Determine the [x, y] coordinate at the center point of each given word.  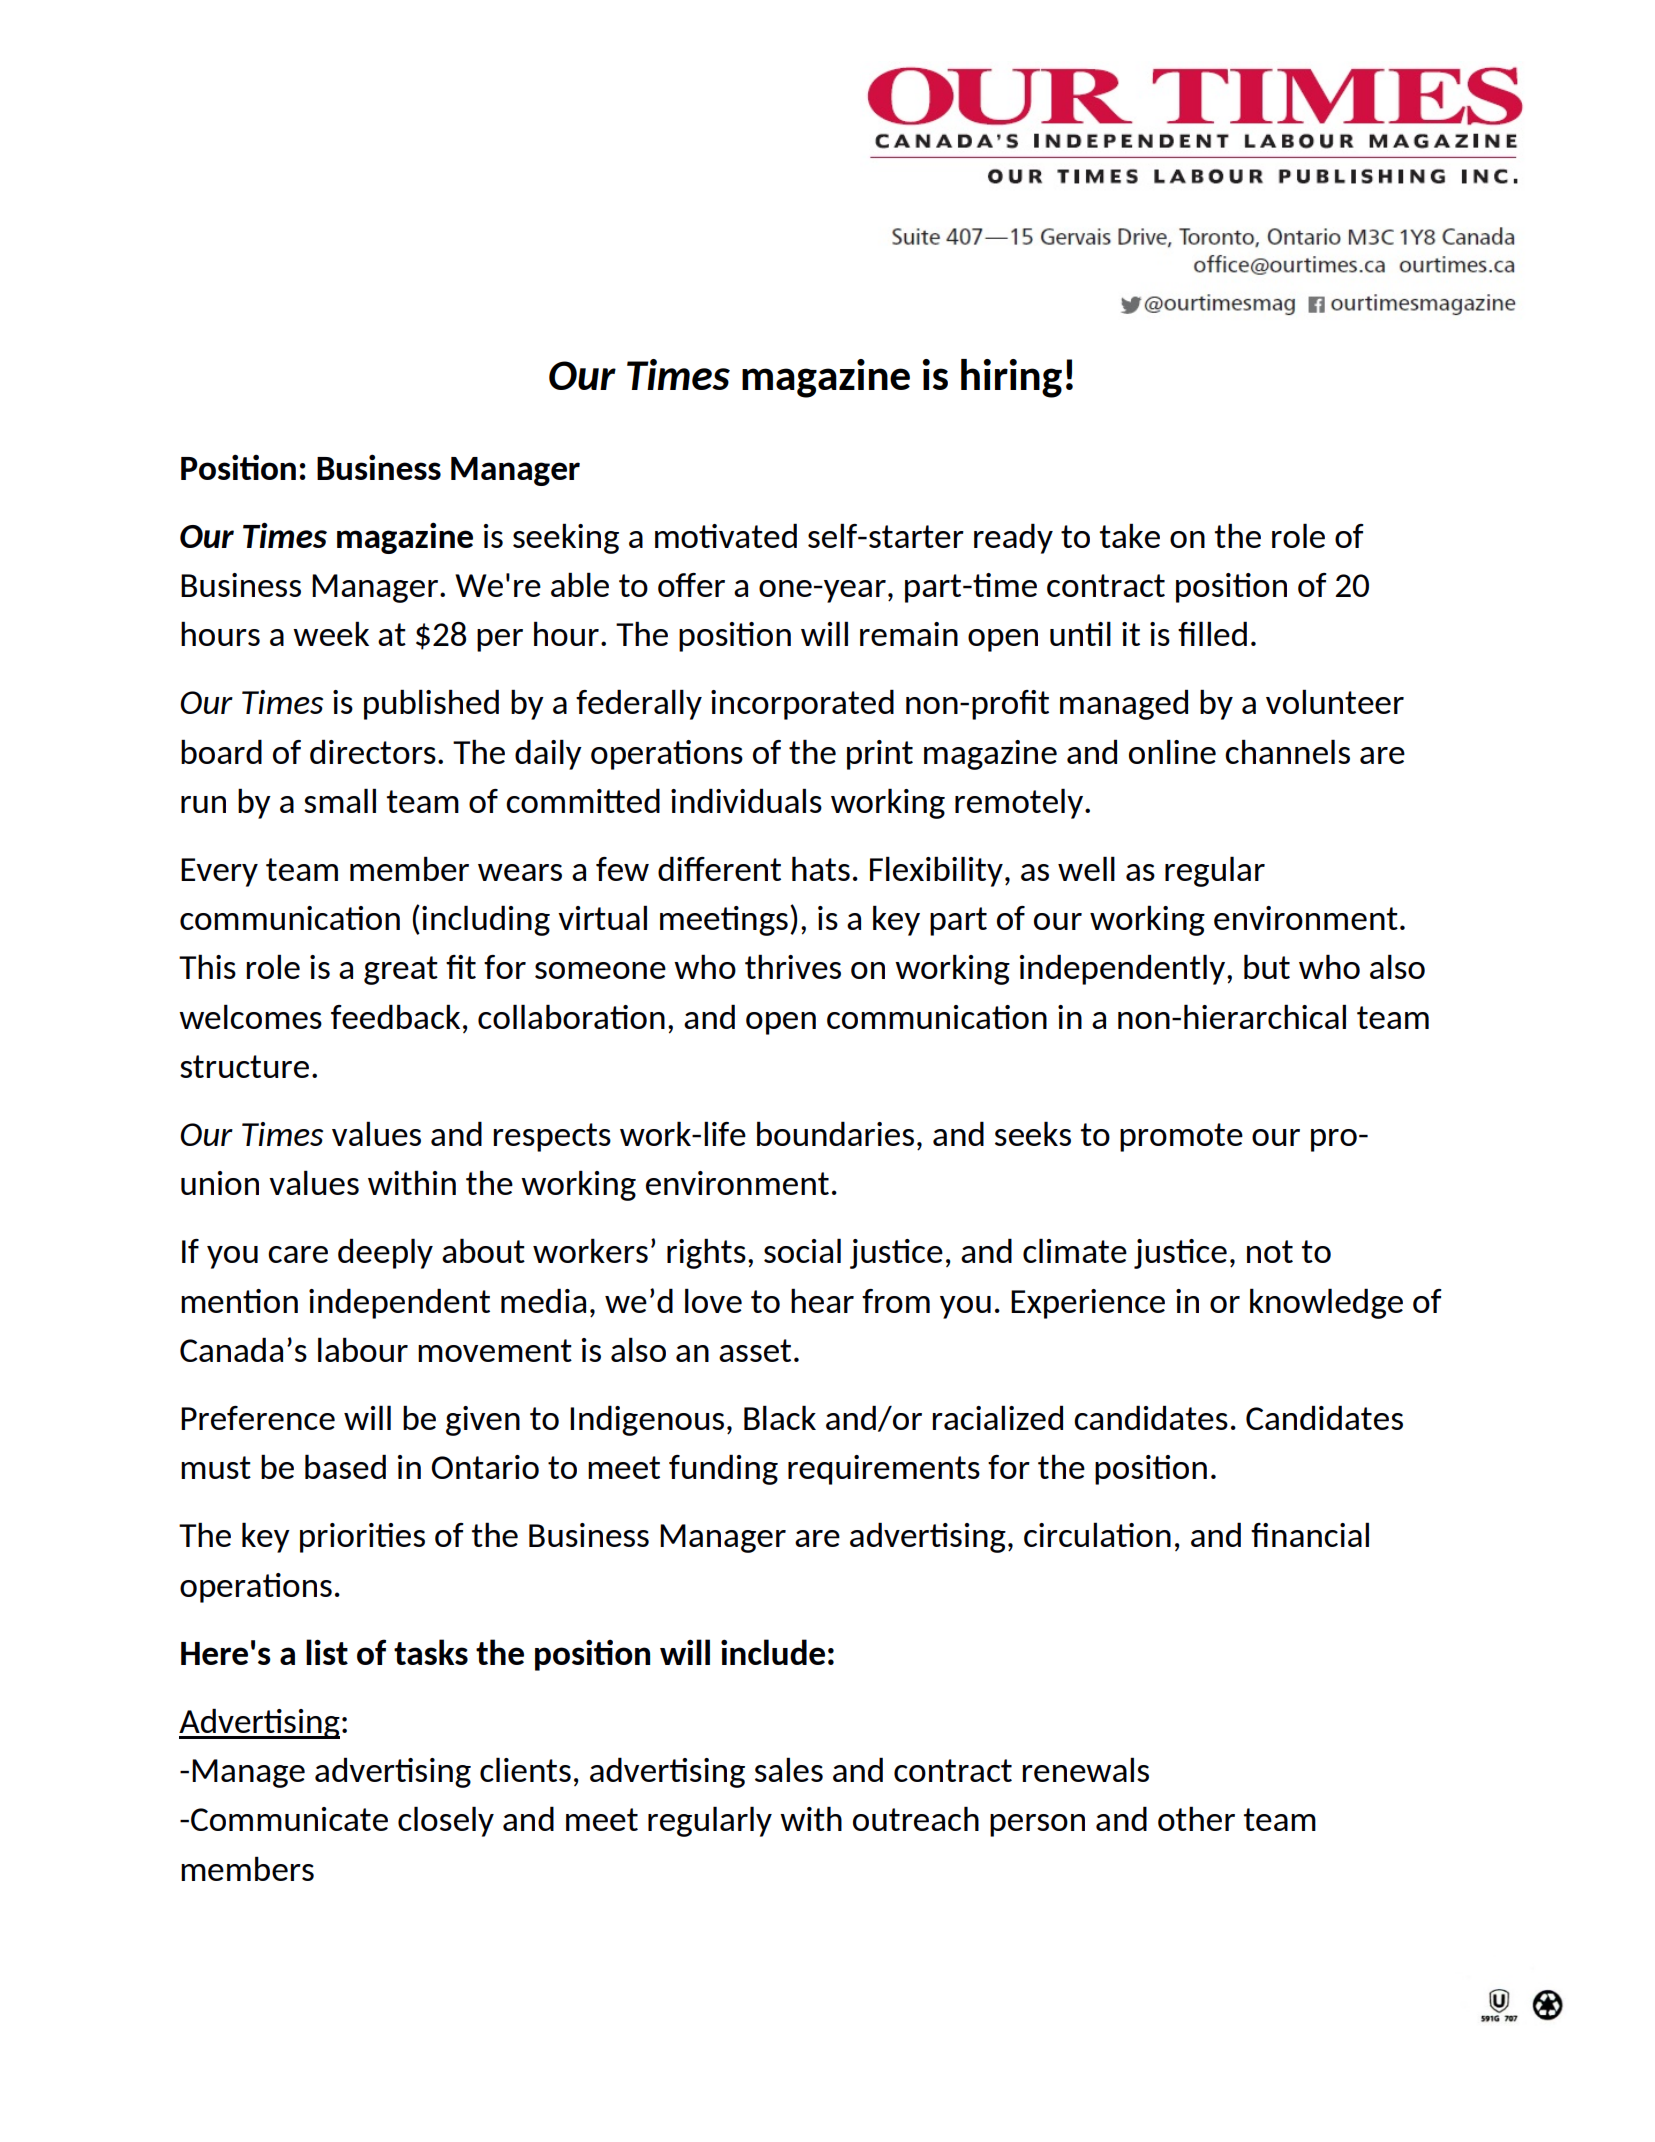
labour [363, 1349]
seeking [566, 538]
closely [446, 1821]
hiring [1011, 378]
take [1130, 535]
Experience [1088, 1304]
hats [821, 868]
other [1196, 1818]
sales [789, 1769]
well [1086, 868]
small [340, 800]
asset [755, 1350]
